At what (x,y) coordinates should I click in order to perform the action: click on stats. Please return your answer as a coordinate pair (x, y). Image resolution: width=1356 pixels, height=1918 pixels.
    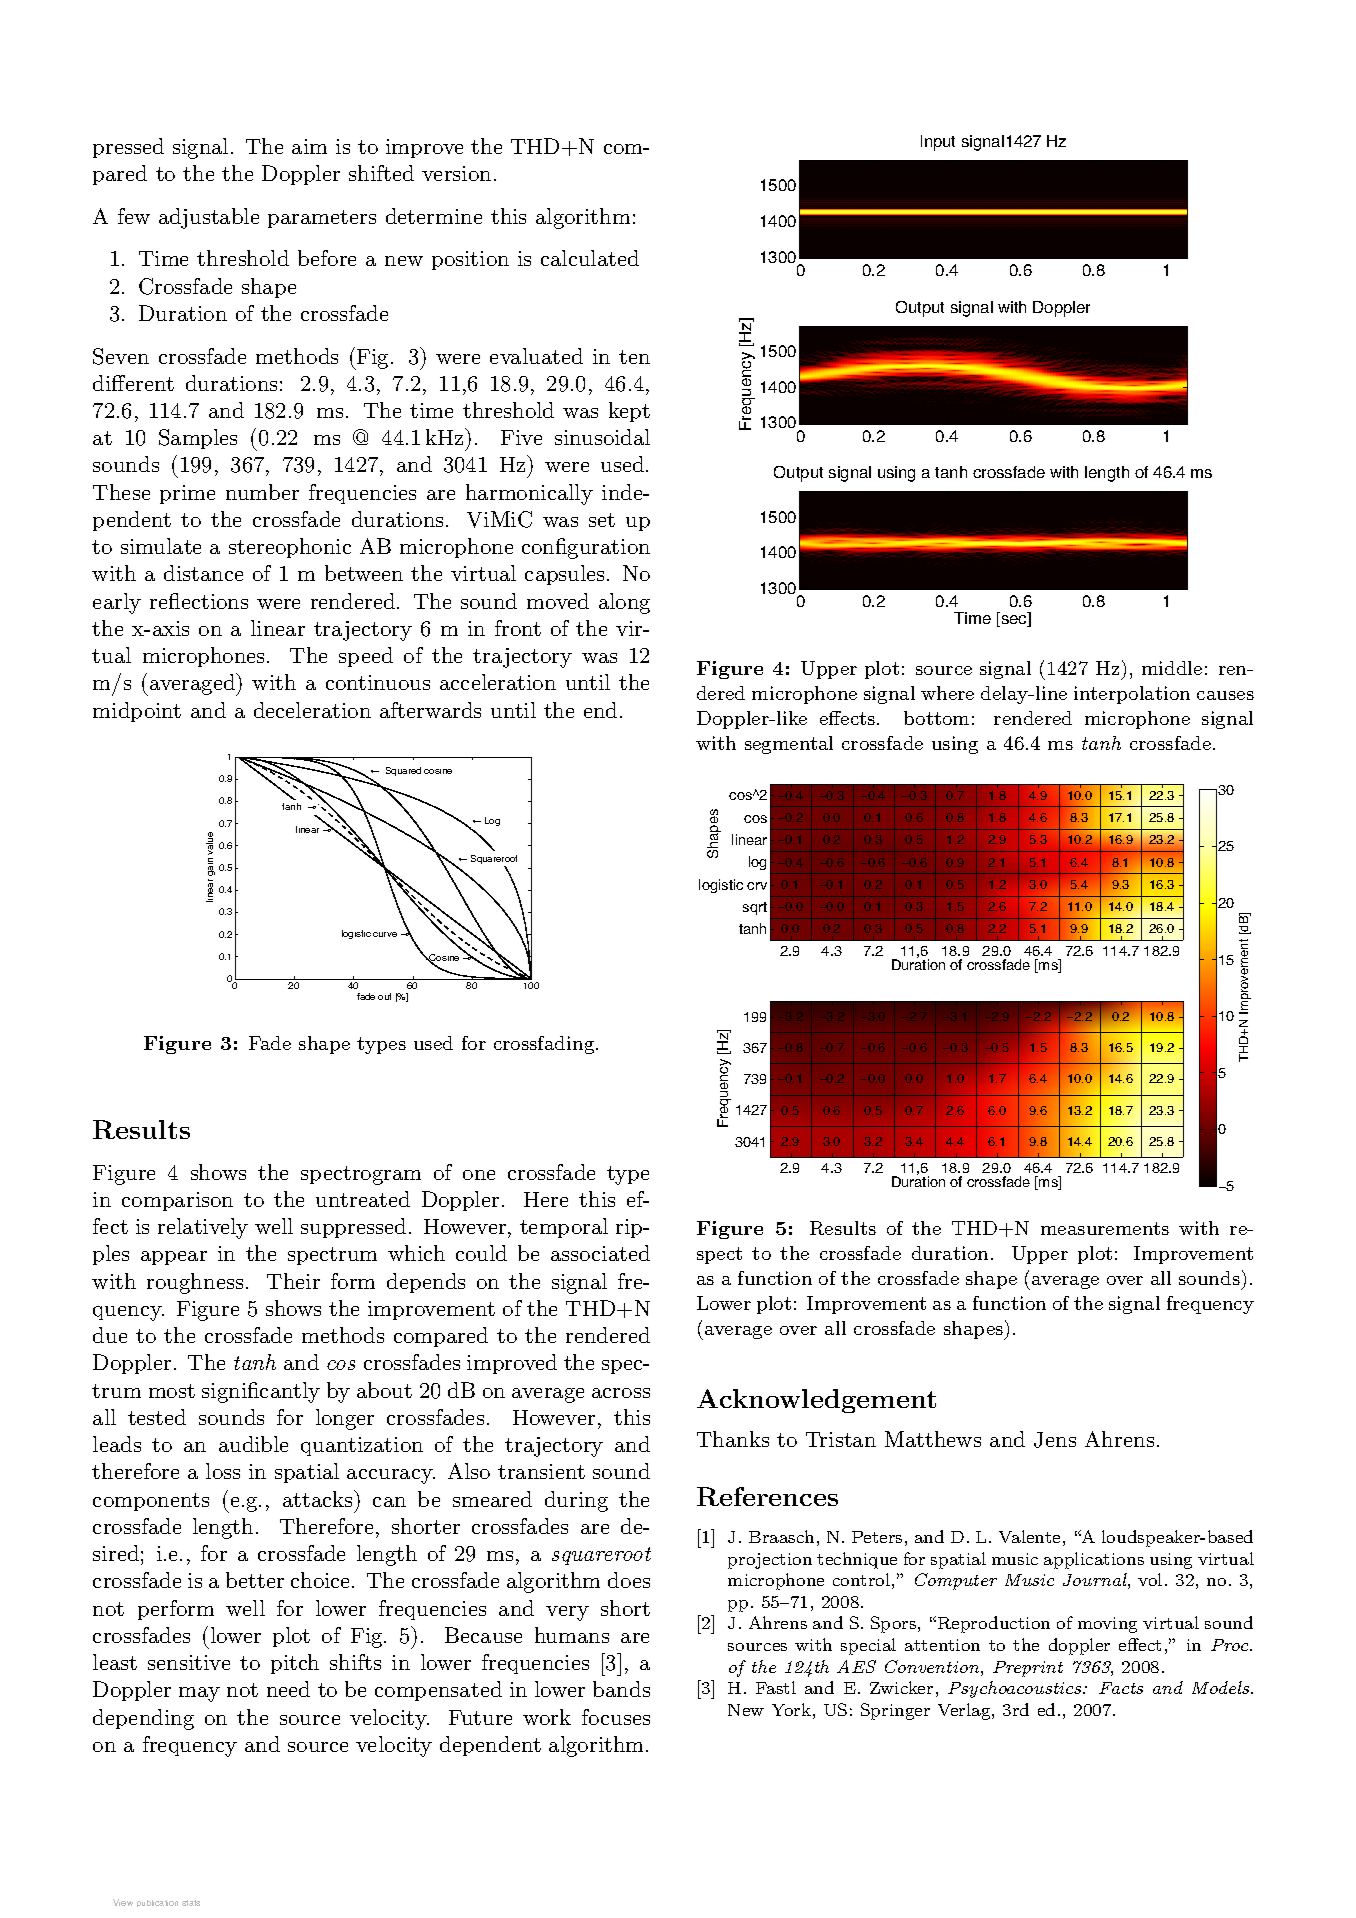
    Looking at the image, I should click on (191, 1903).
